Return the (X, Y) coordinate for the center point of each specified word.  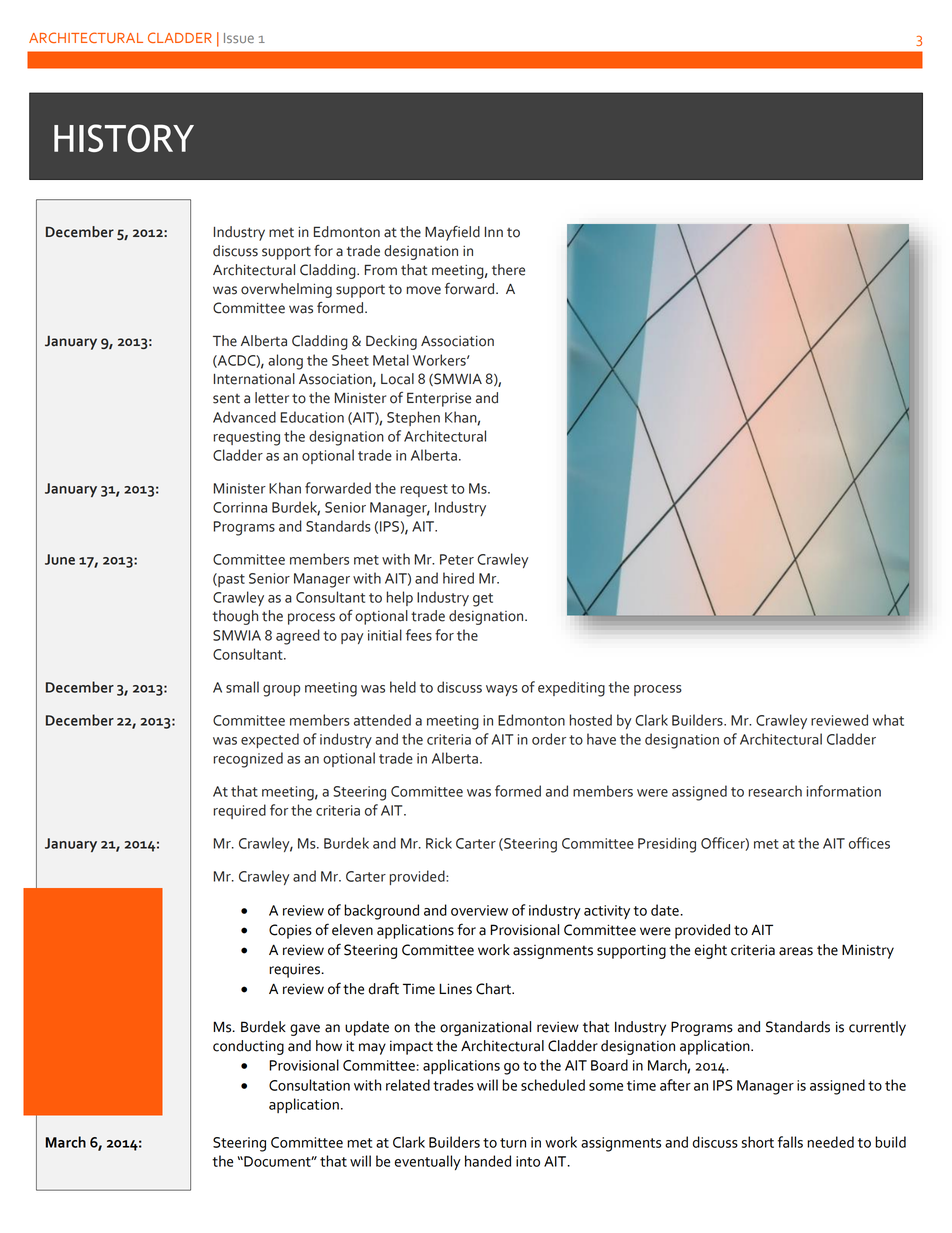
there (508, 270)
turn (513, 1143)
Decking (391, 342)
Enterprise (439, 399)
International (254, 379)
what (888, 720)
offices (869, 843)
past (230, 580)
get (483, 600)
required (240, 811)
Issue (239, 38)
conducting (248, 1047)
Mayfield (452, 233)
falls (790, 1142)
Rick (439, 843)
